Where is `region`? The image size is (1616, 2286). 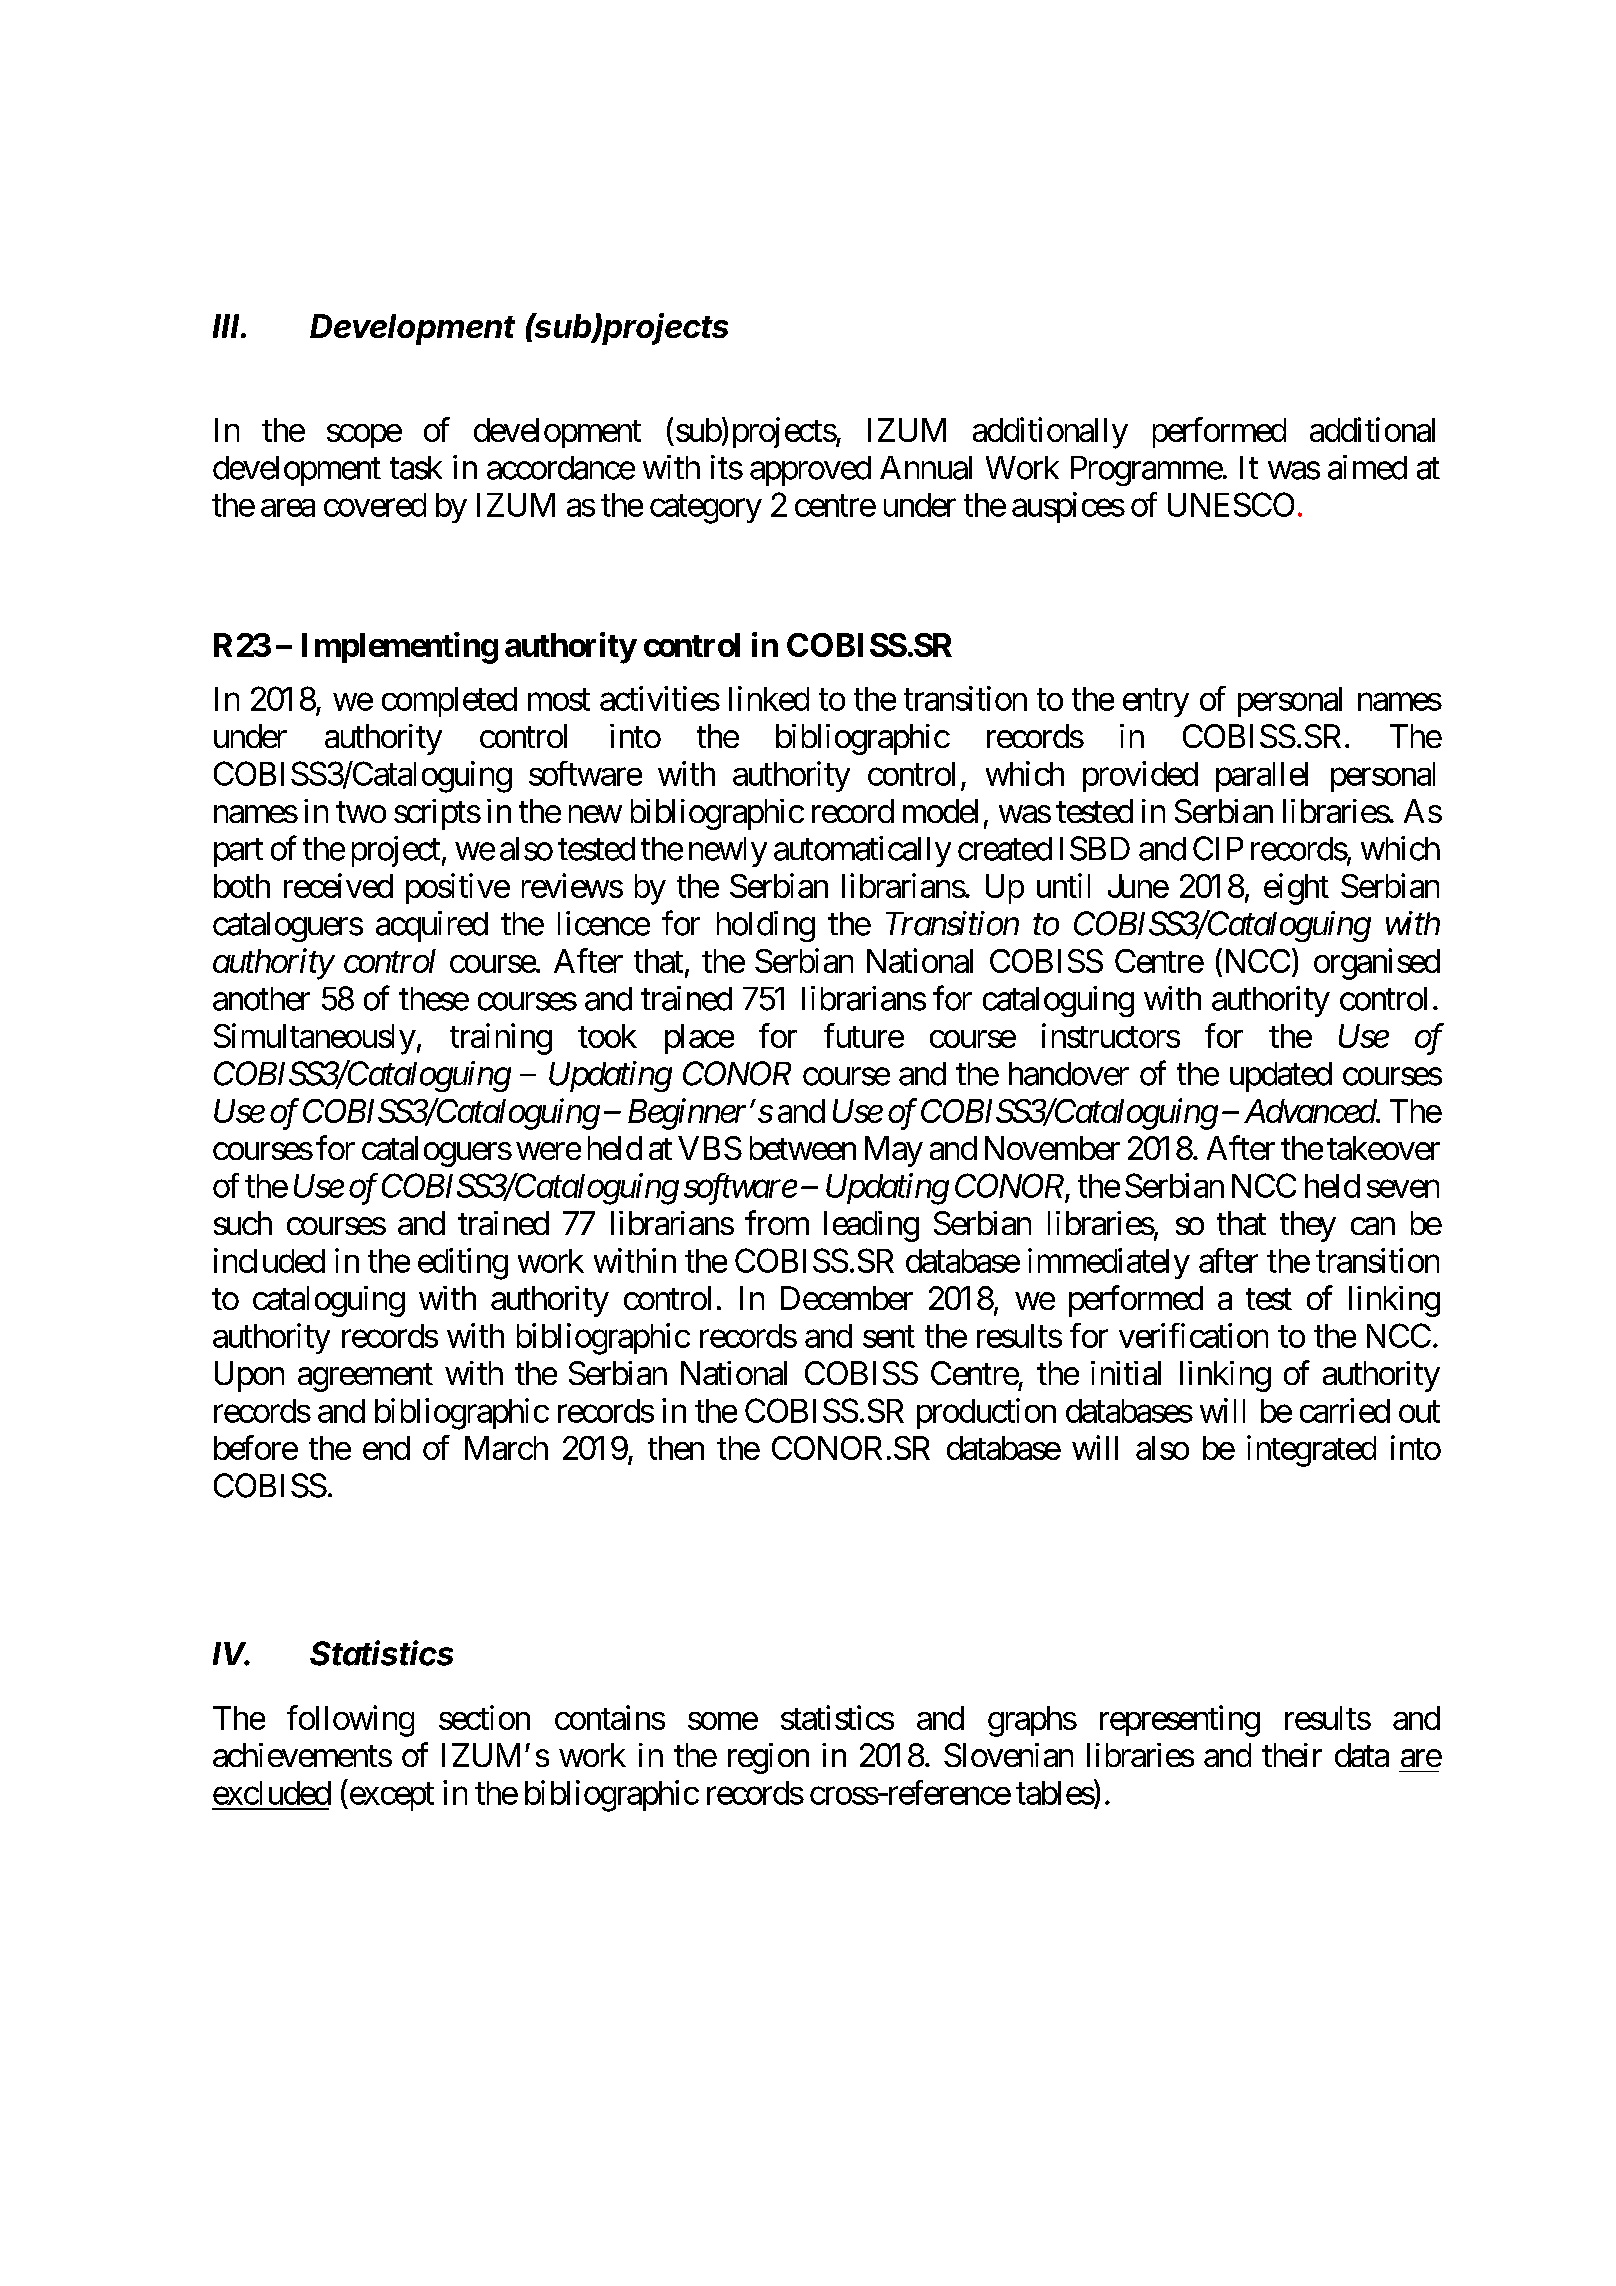
region is located at coordinates (768, 1758).
